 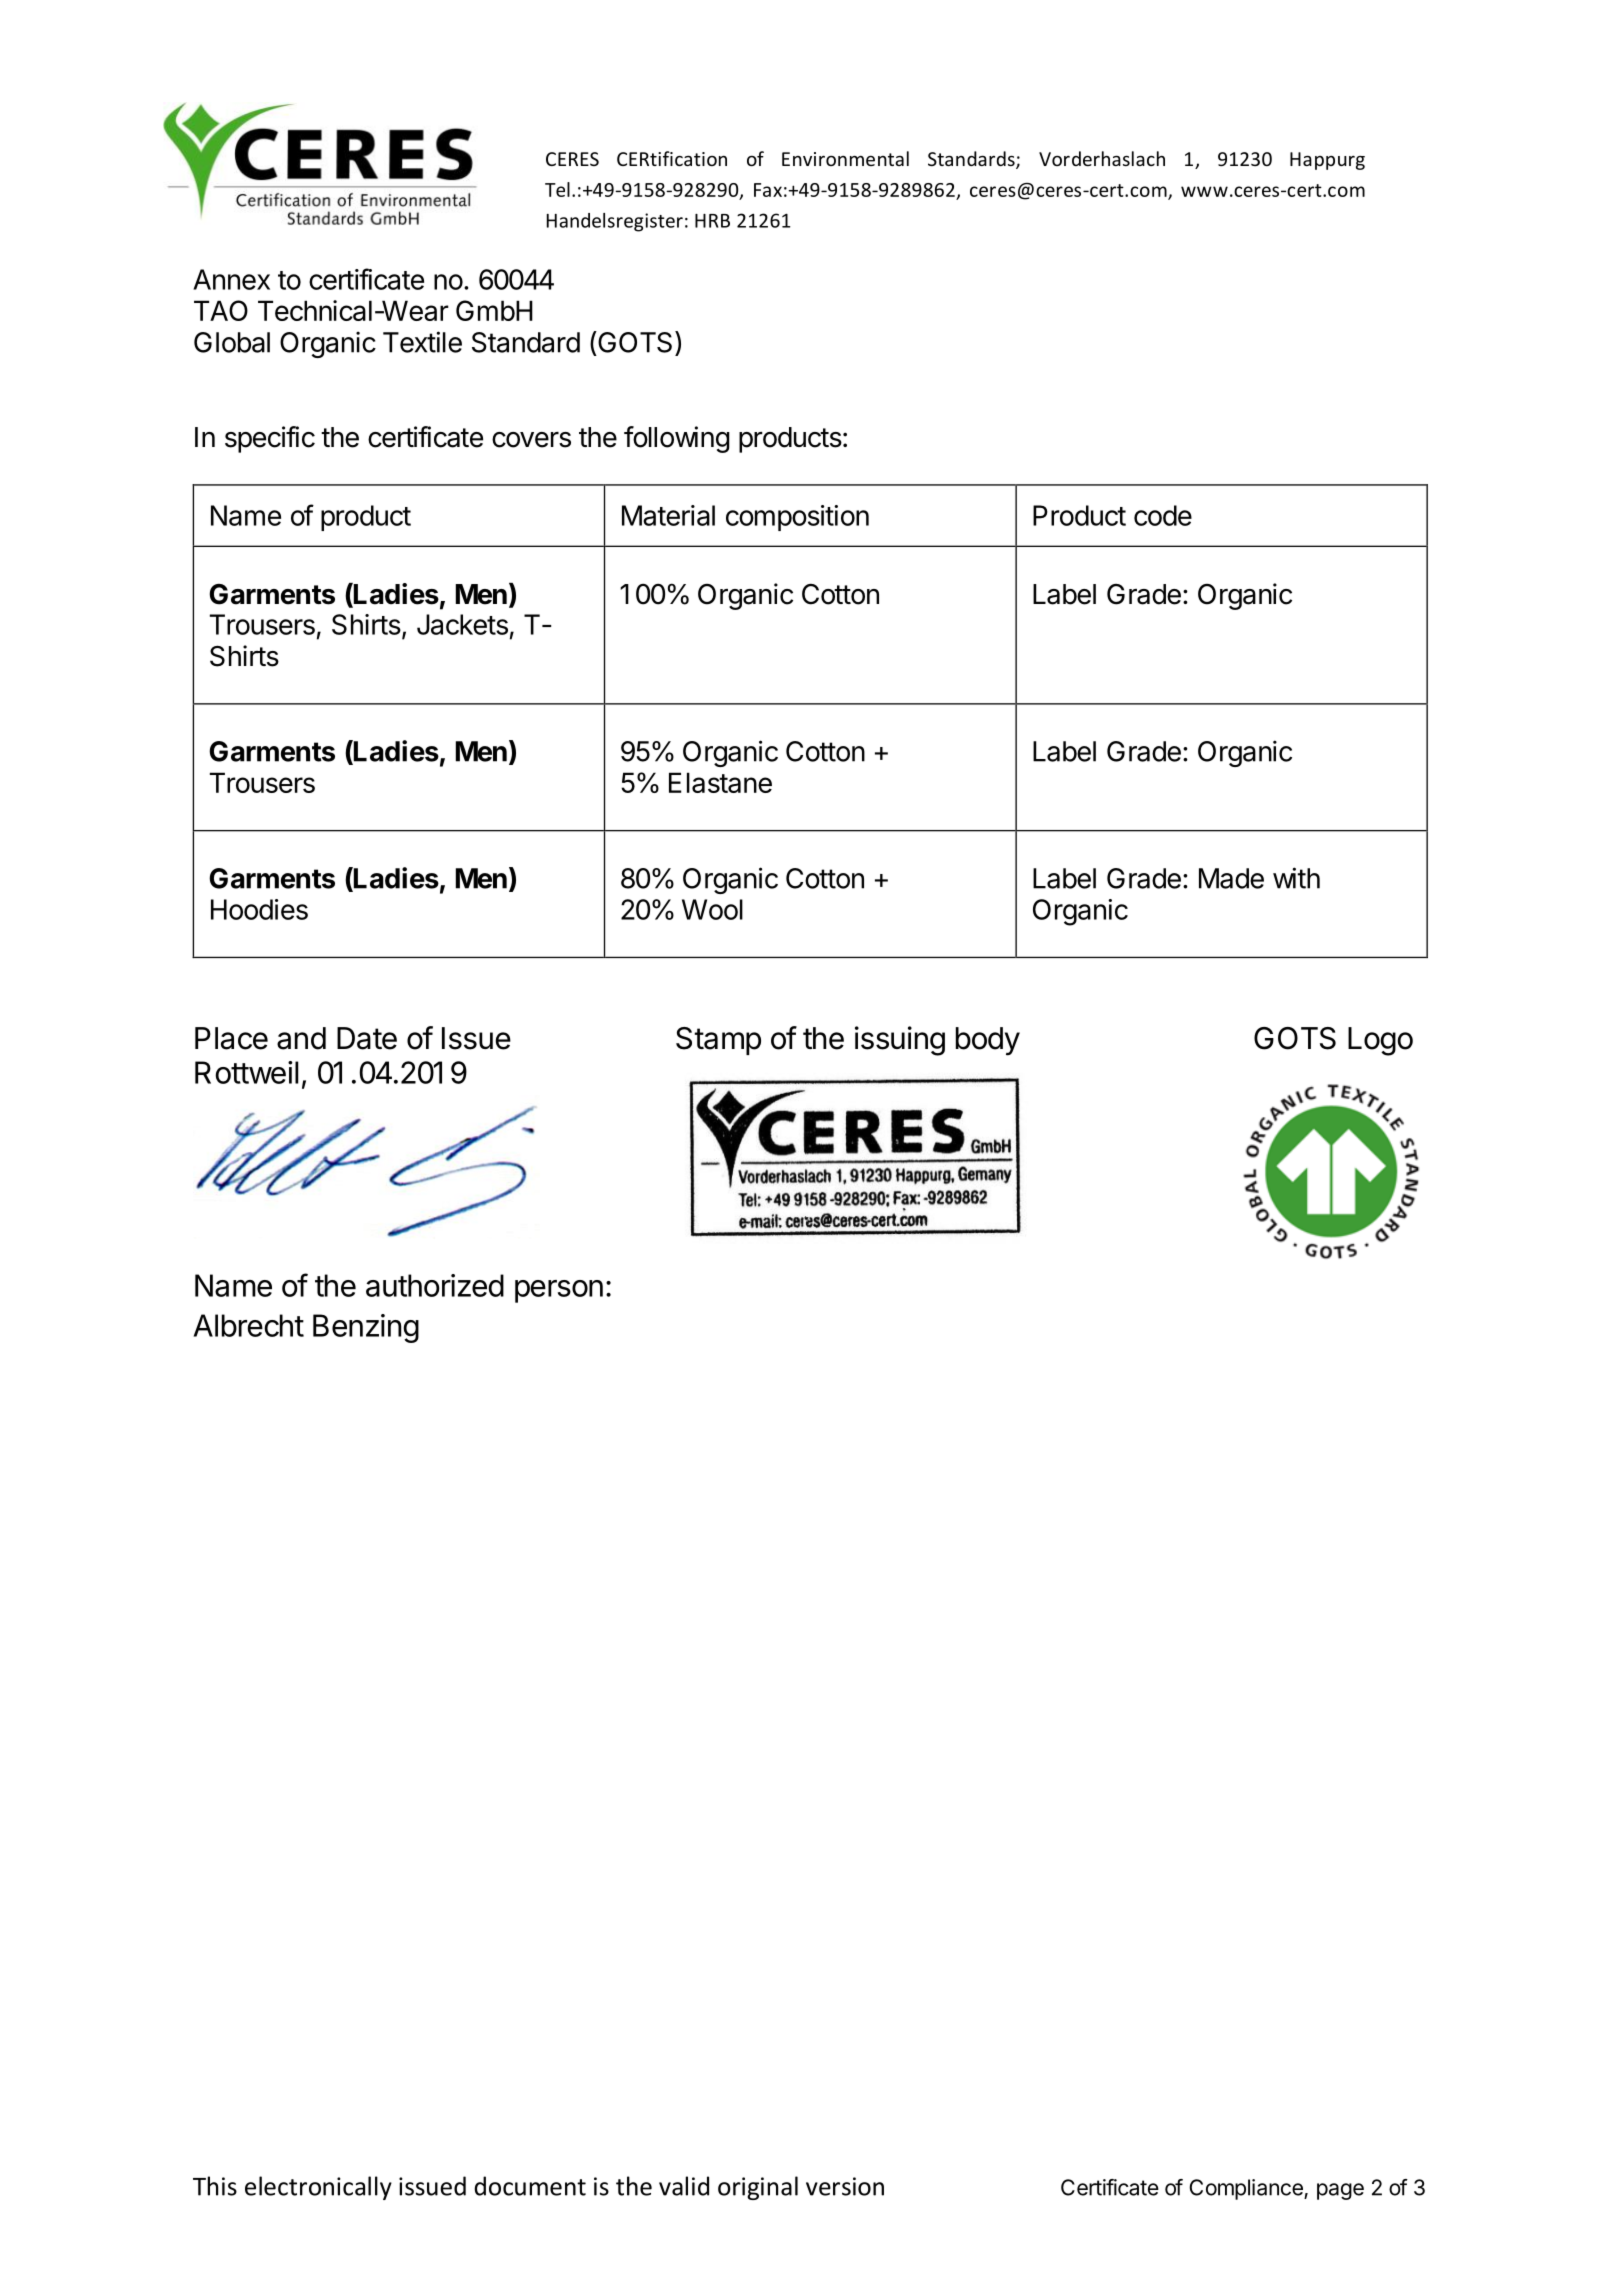 What do you see at coordinates (1163, 515) in the screenshot?
I see `code` at bounding box center [1163, 515].
